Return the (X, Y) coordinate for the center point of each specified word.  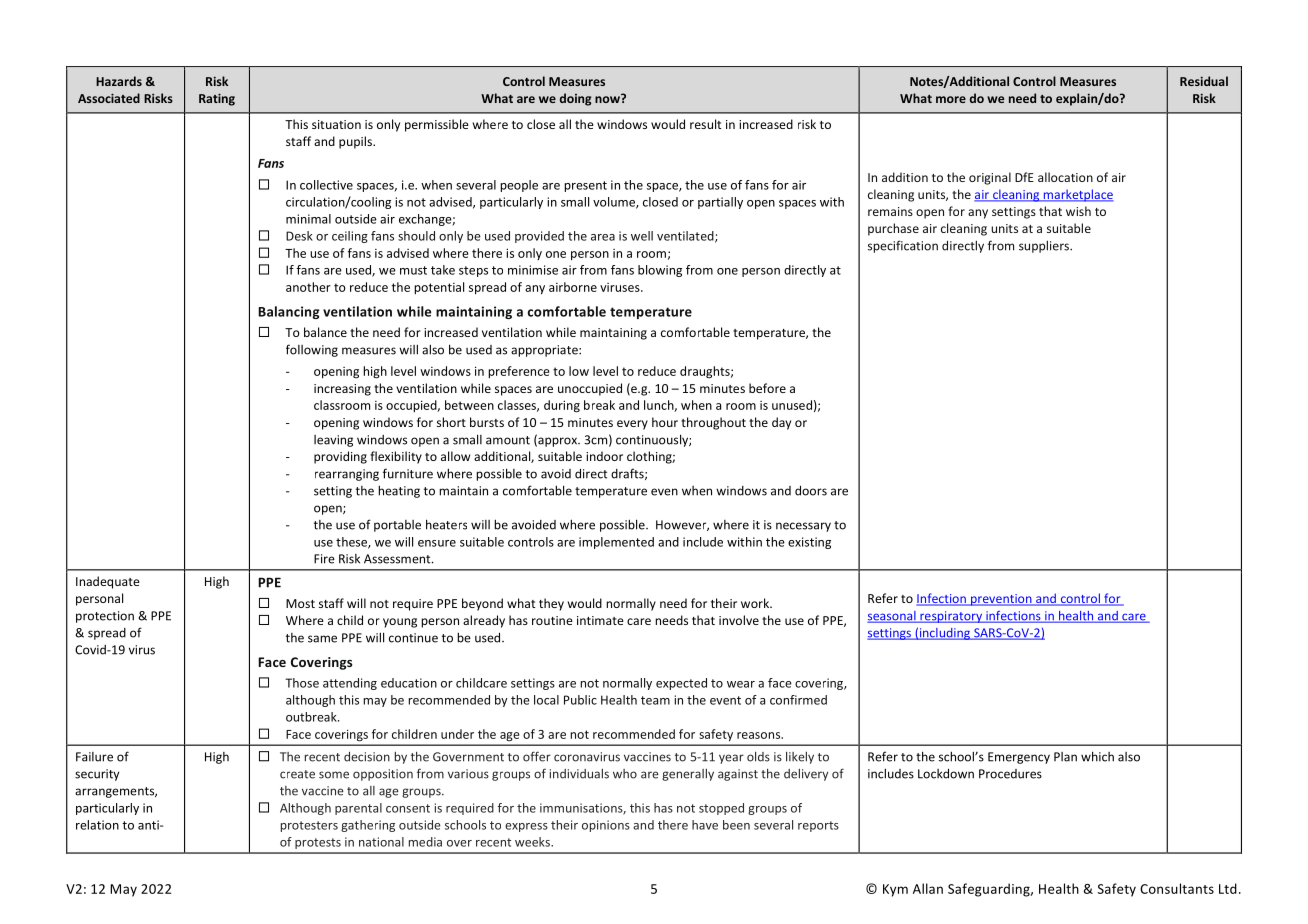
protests (318, 843)
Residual (1204, 81)
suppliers (1045, 246)
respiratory (951, 617)
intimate (600, 620)
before (767, 388)
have (705, 825)
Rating (217, 99)
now (608, 98)
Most (300, 603)
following (312, 350)
